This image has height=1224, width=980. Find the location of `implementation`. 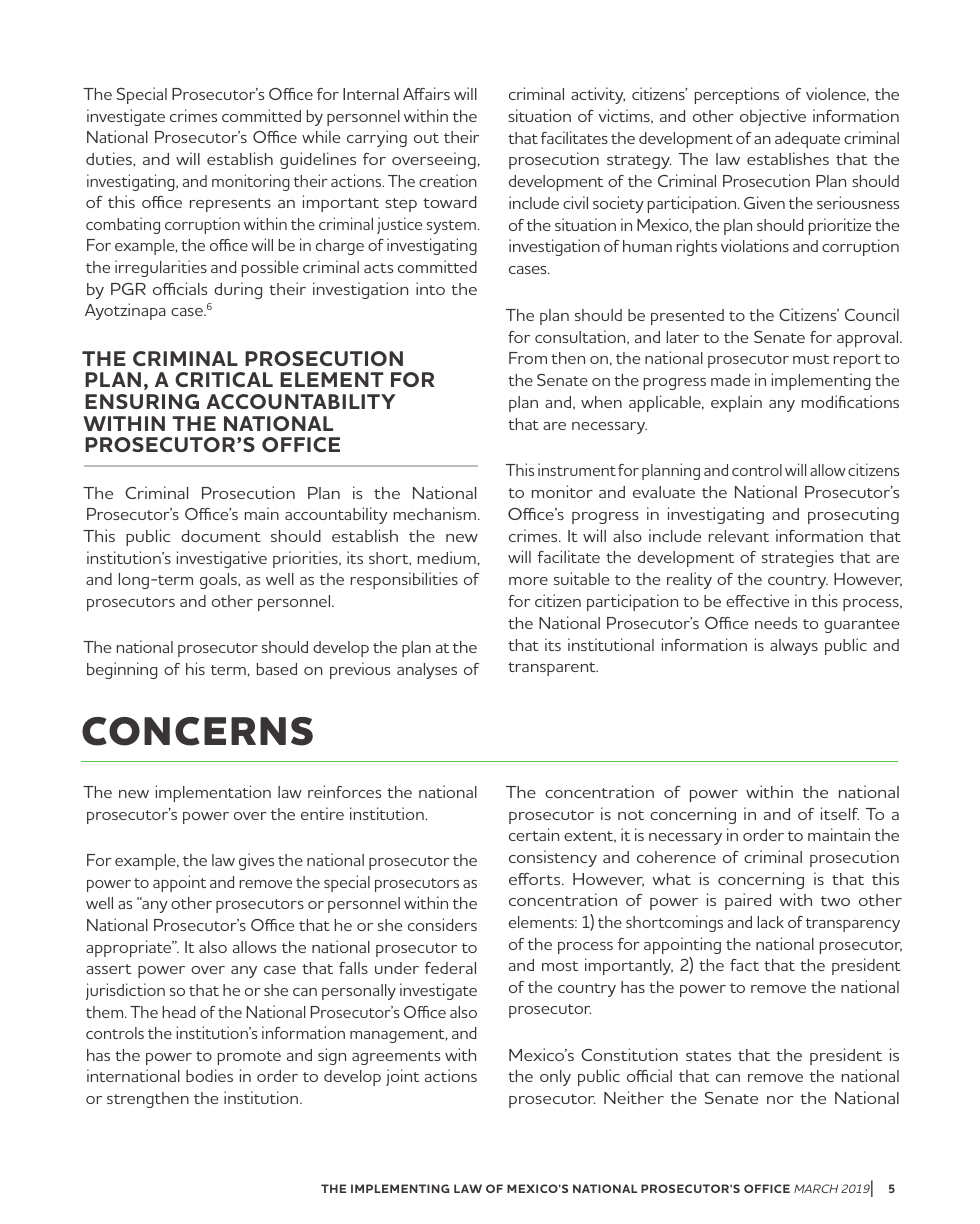

implementation is located at coordinates (213, 793).
